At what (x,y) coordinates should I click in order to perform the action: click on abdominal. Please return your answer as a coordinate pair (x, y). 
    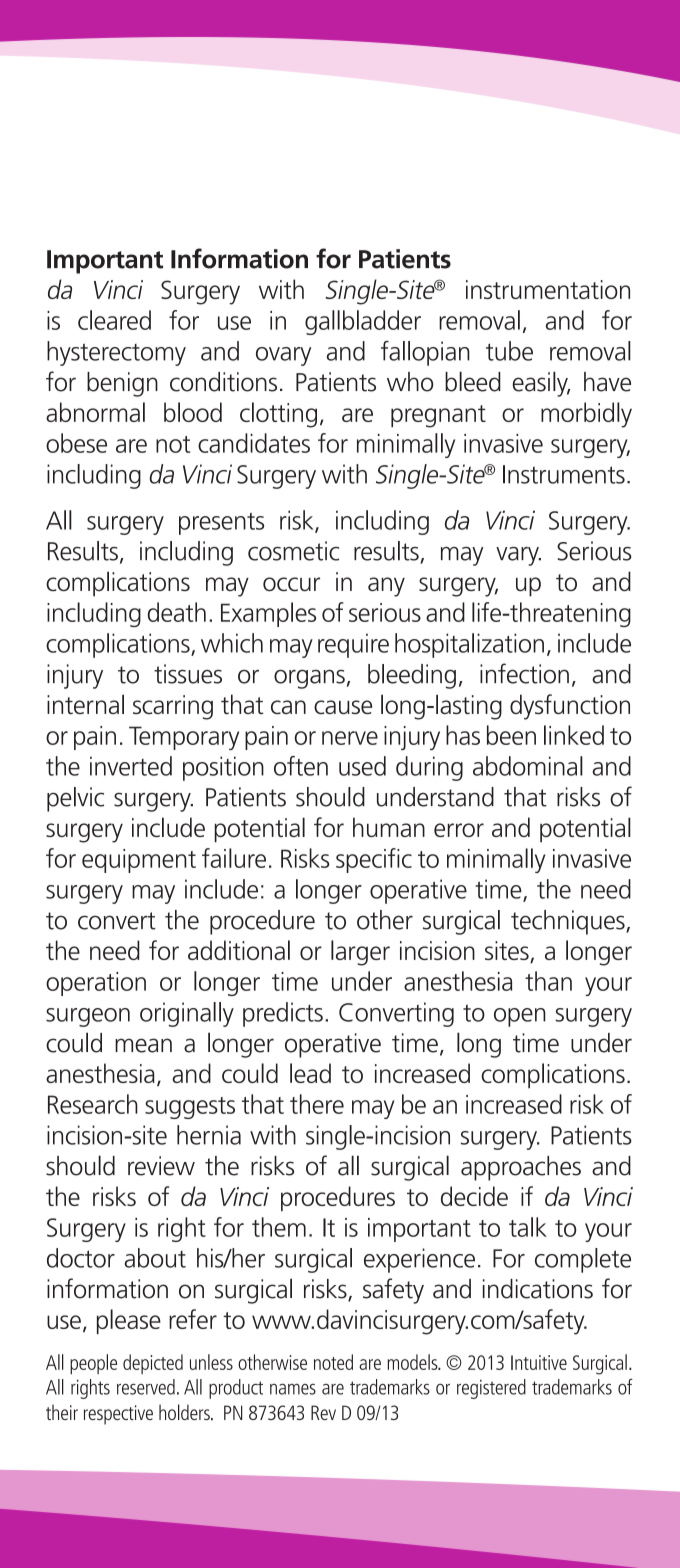
    Looking at the image, I should click on (528, 766).
